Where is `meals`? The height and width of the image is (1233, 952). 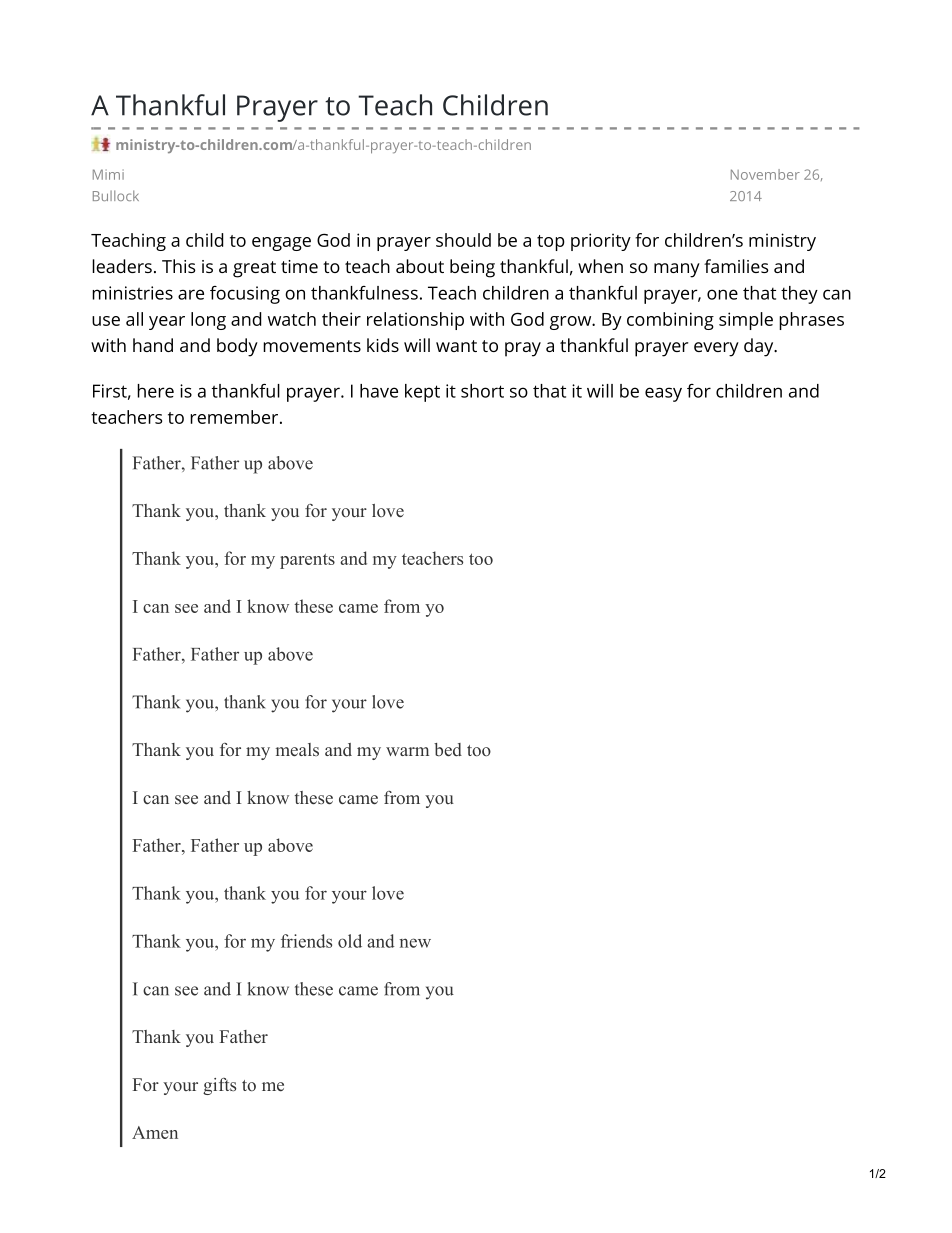 meals is located at coordinates (297, 750).
